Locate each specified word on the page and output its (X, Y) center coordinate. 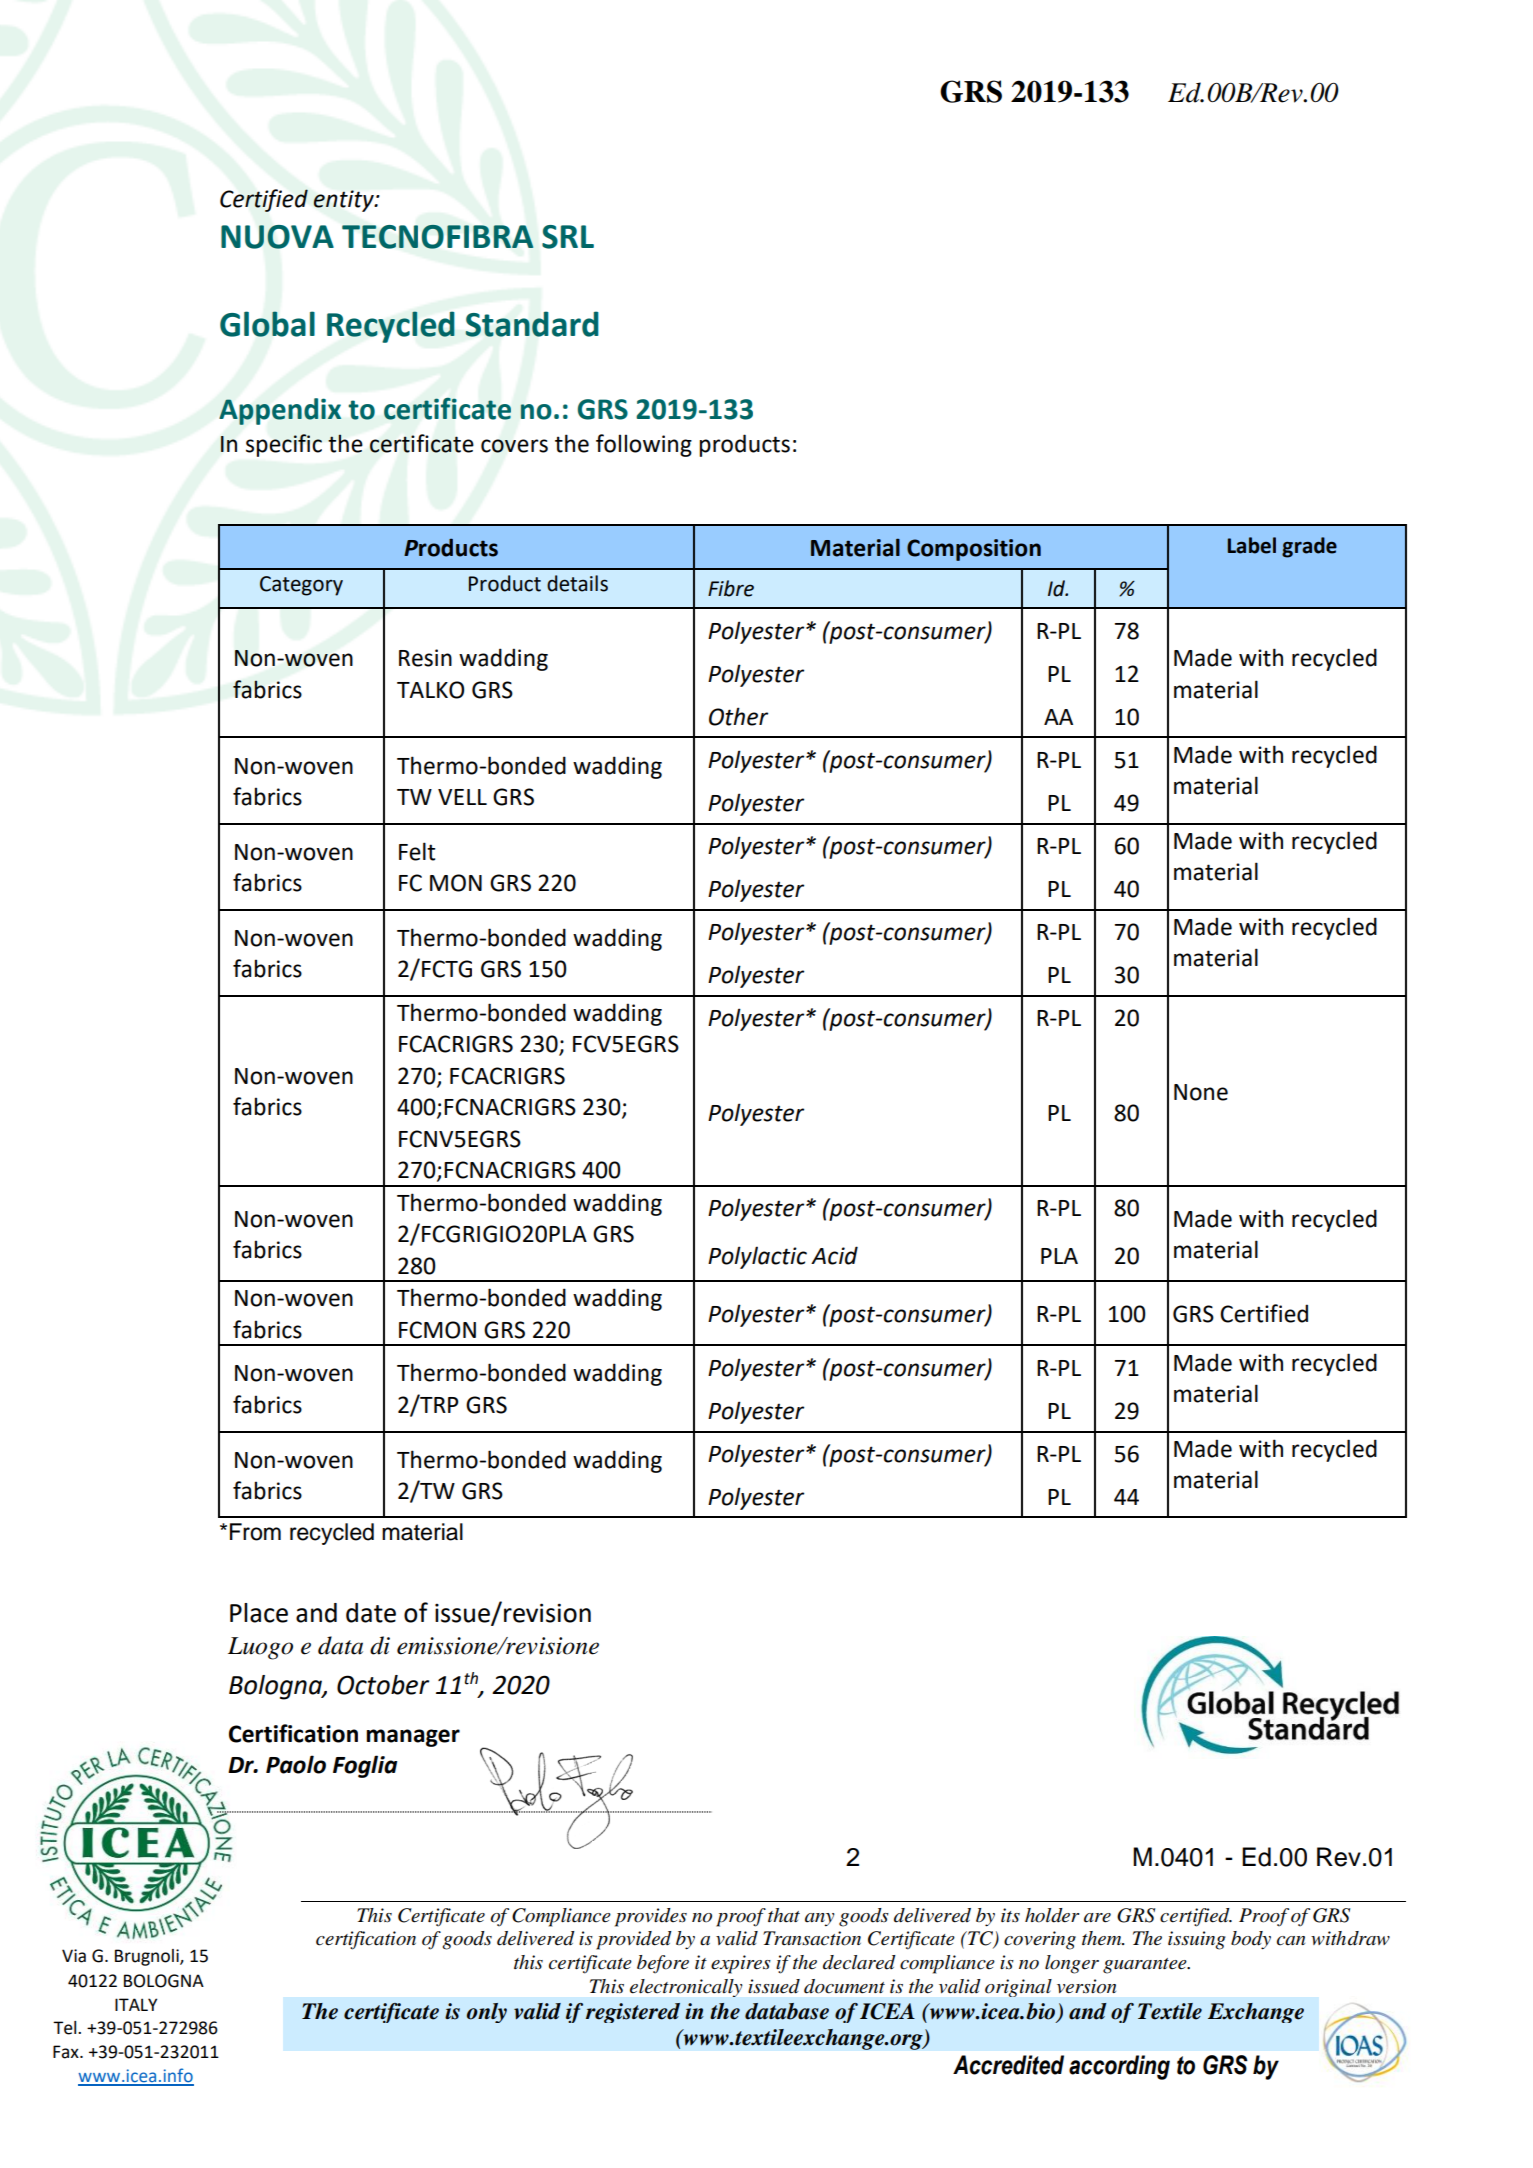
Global (267, 324)
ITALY (136, 2004)
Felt (417, 851)
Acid (834, 1255)
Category (301, 586)
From (255, 1532)
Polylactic (757, 1257)
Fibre (731, 588)
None (1201, 1092)
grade (1309, 547)
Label (1252, 545)
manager (413, 1738)
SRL (568, 237)
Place (259, 1613)
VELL (462, 797)
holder (1052, 1915)
